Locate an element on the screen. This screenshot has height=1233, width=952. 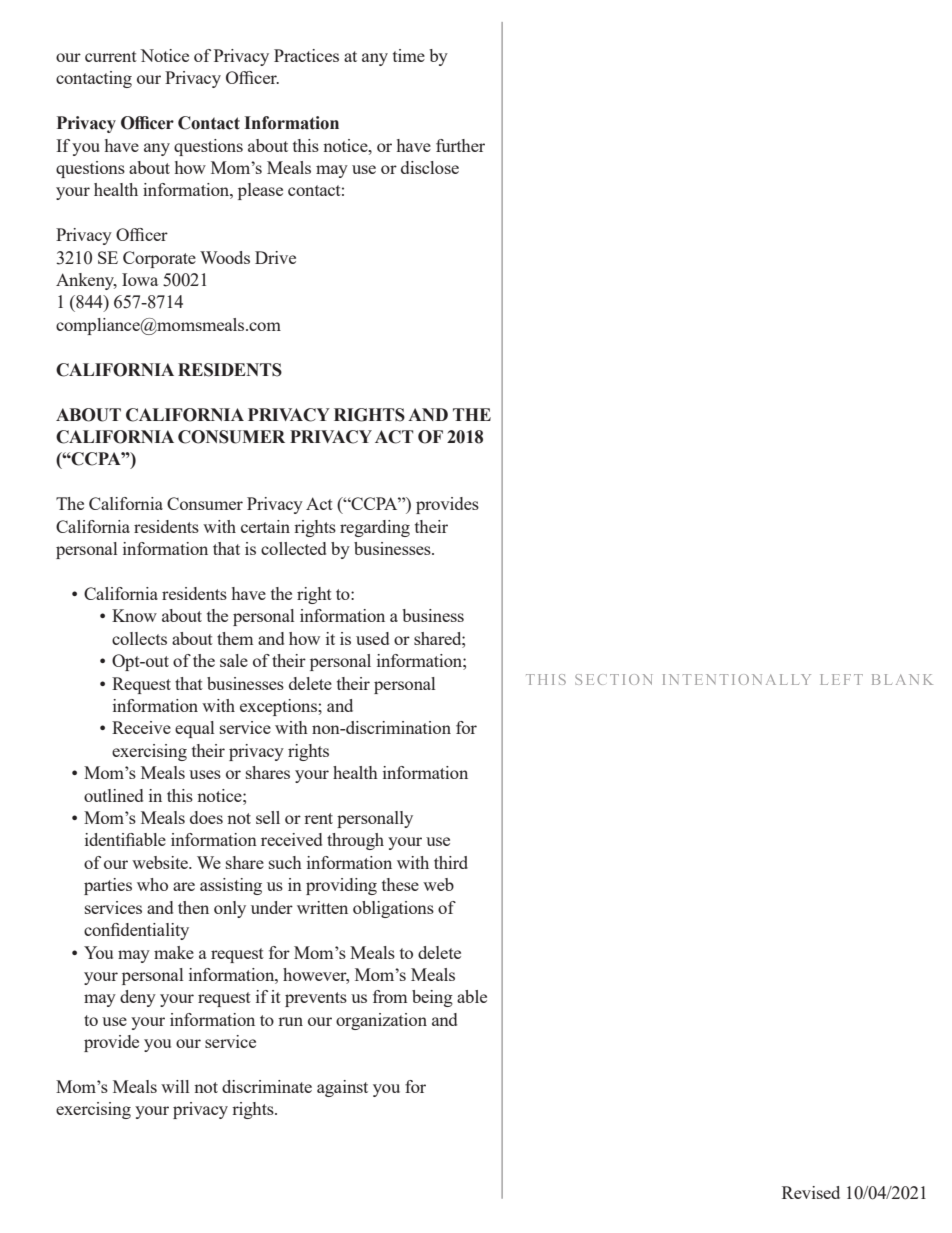
Practices is located at coordinates (306, 55).
